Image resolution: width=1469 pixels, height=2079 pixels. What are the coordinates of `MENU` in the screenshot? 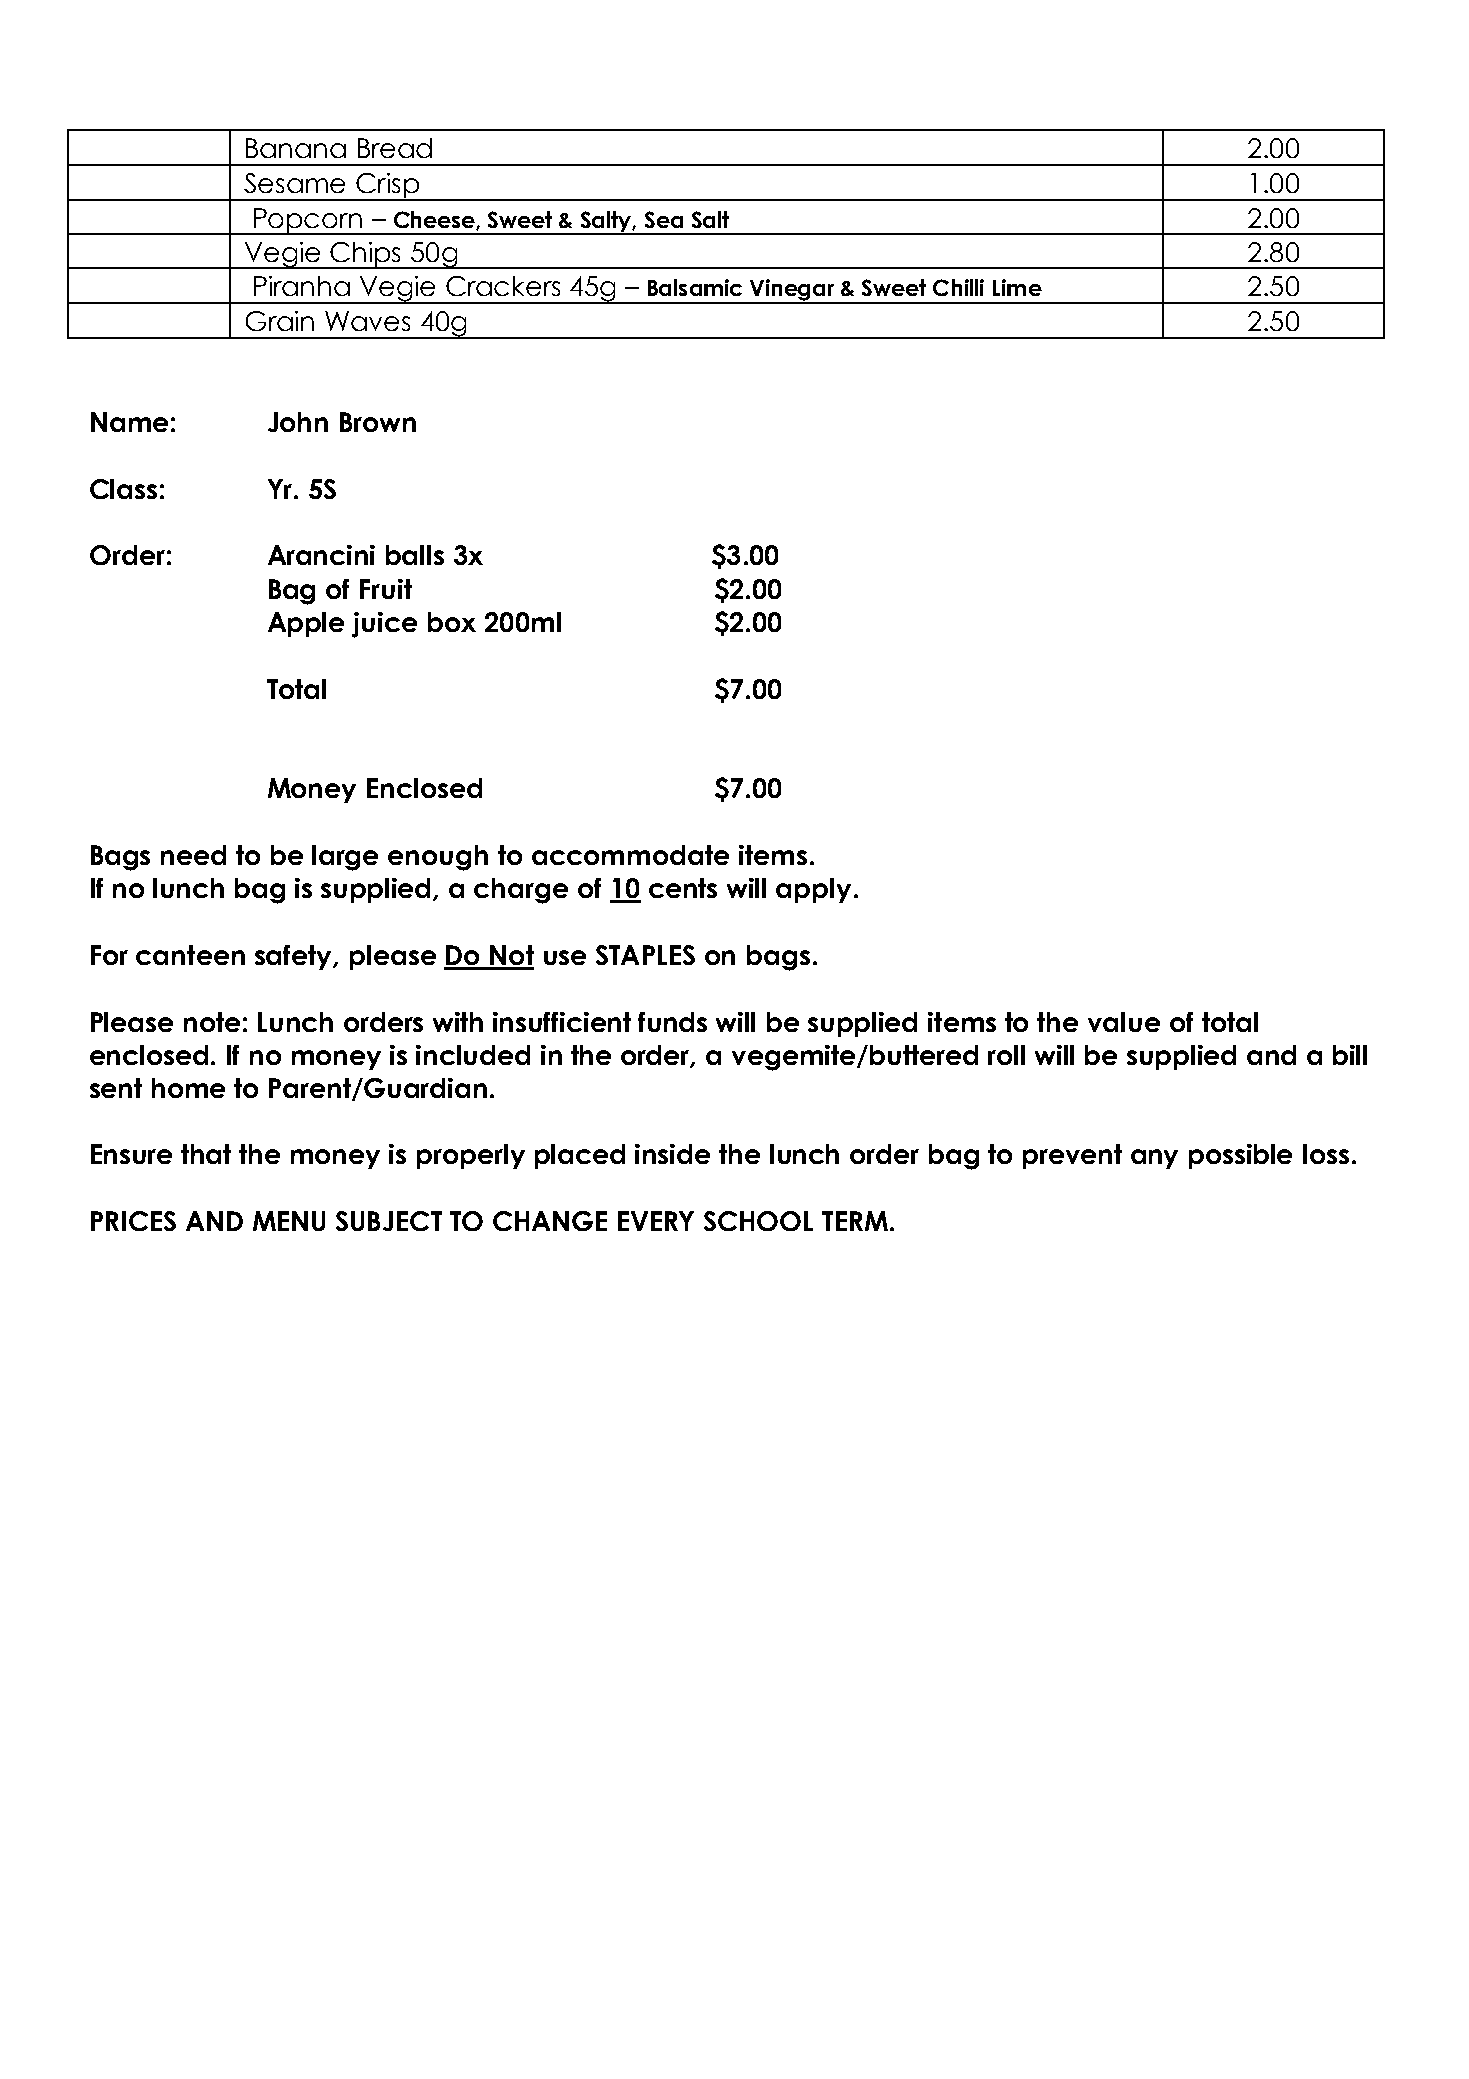 It's located at (289, 1221).
